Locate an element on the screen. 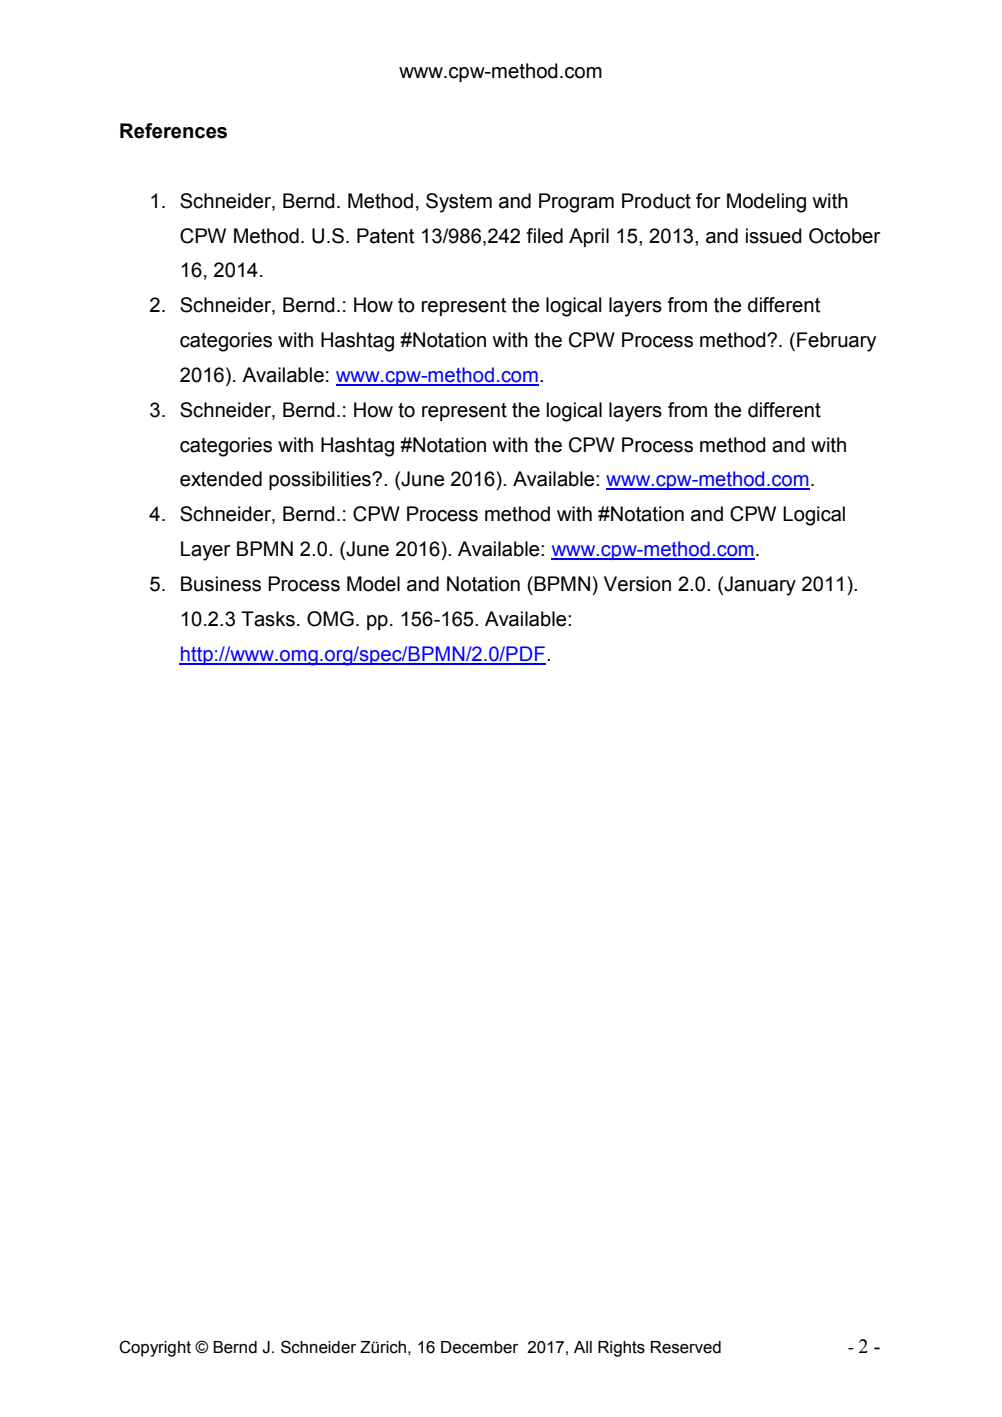  December is located at coordinates (479, 1347).
